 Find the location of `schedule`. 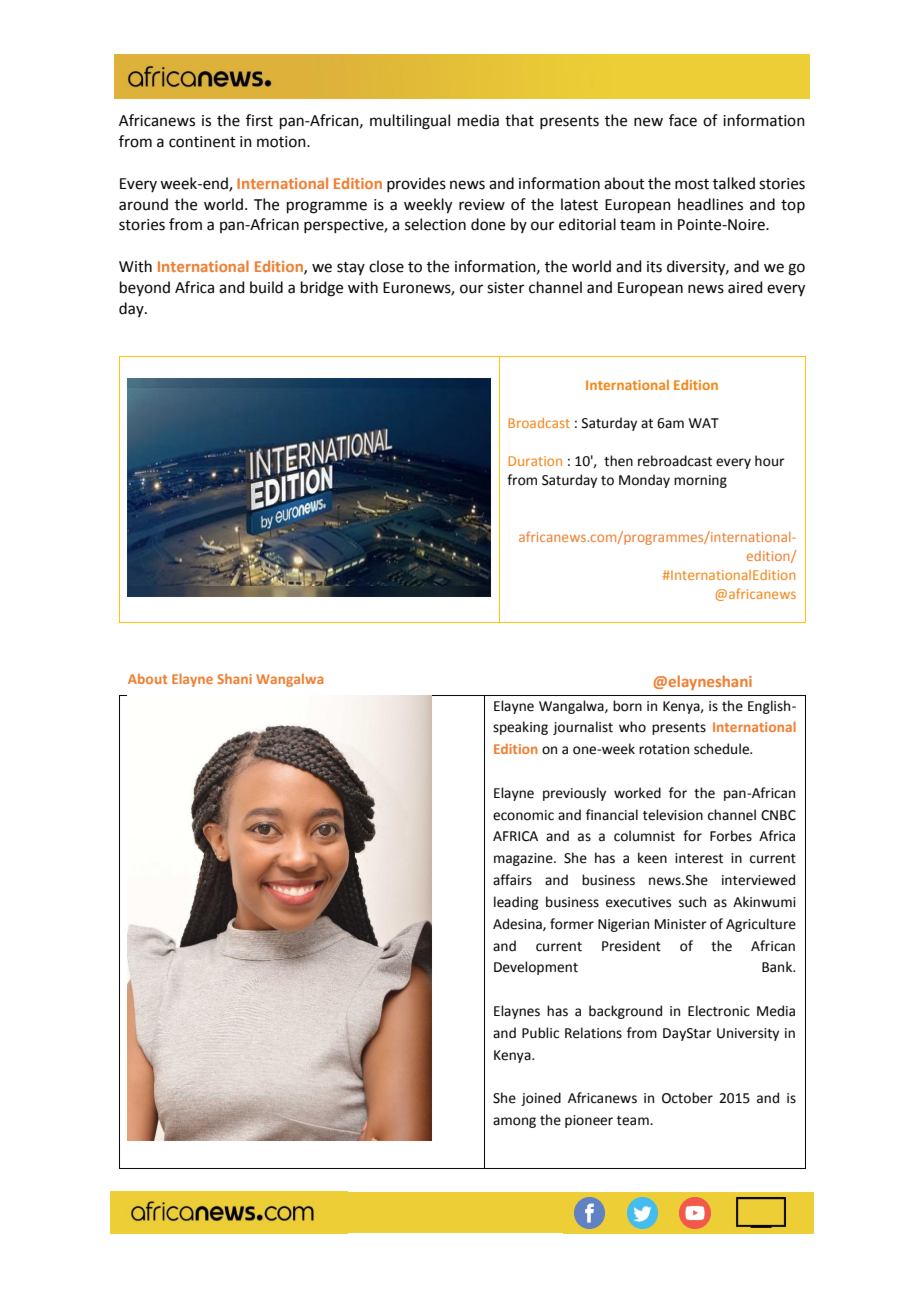

schedule is located at coordinates (722, 749).
